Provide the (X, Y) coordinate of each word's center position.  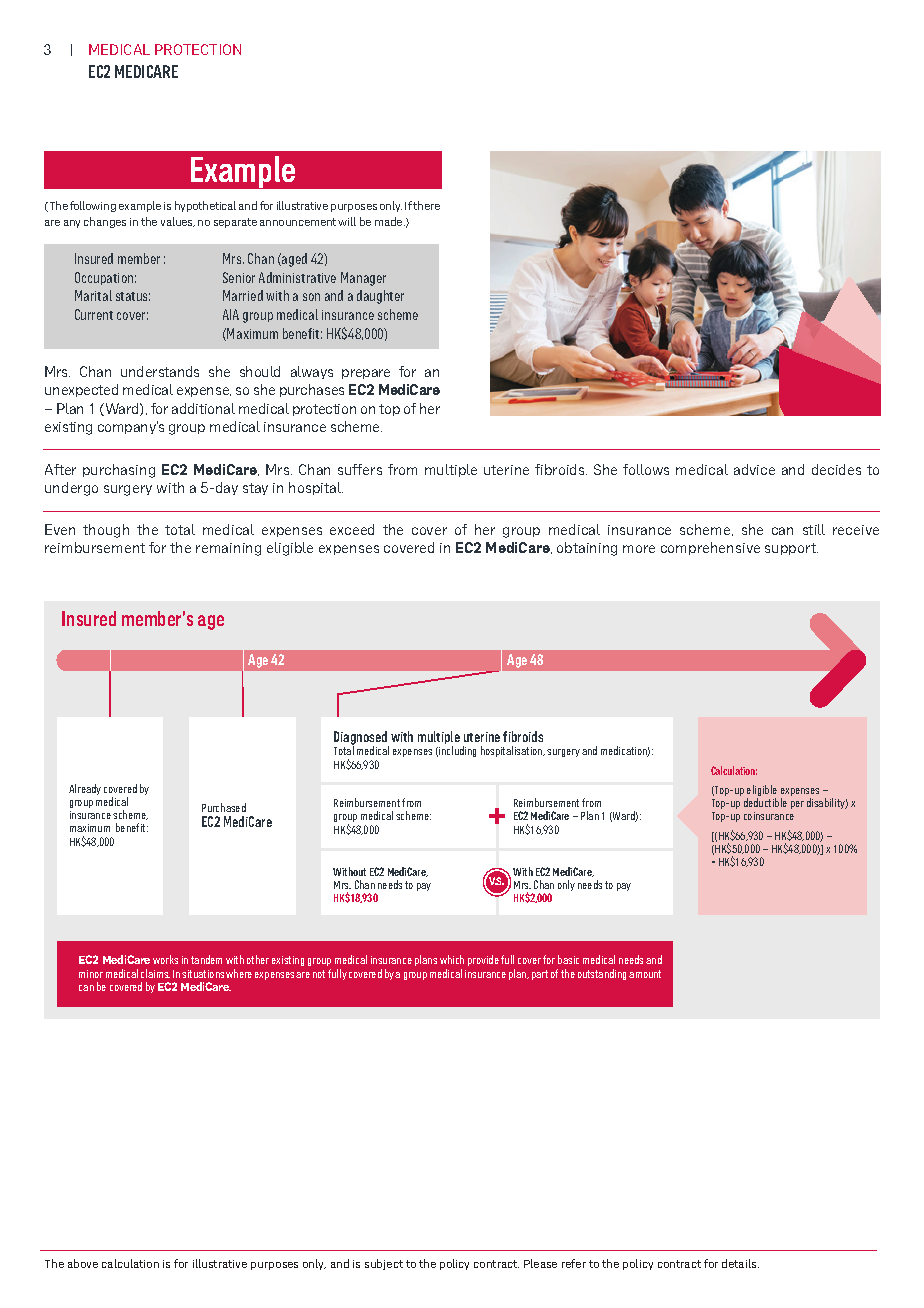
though (106, 531)
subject (384, 1264)
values (178, 222)
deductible (765, 802)
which (452, 959)
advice (754, 469)
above (83, 1263)
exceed (352, 529)
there (426, 205)
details (740, 1263)
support (791, 549)
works (165, 959)
